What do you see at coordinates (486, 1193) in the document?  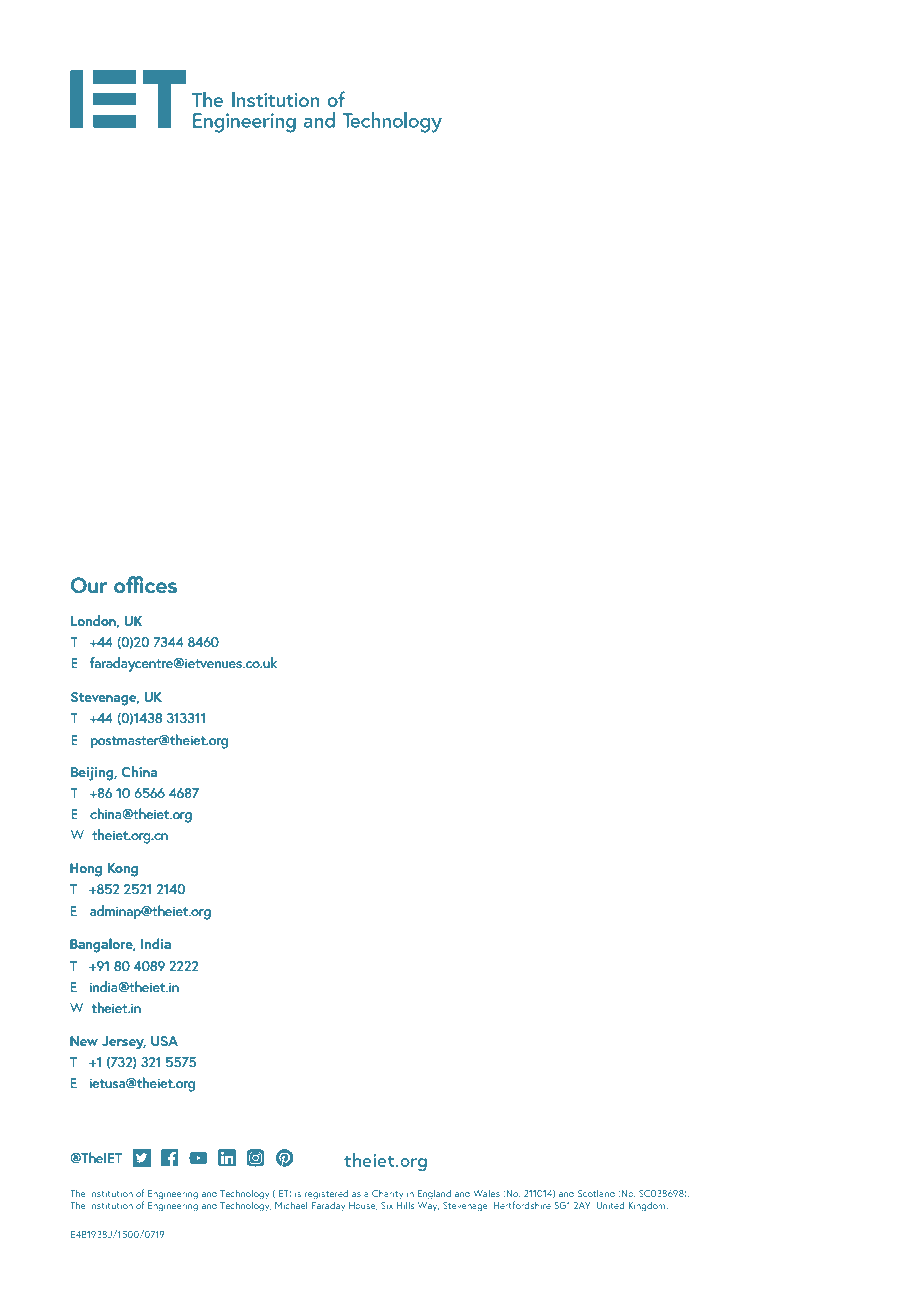 I see `Wales` at bounding box center [486, 1193].
